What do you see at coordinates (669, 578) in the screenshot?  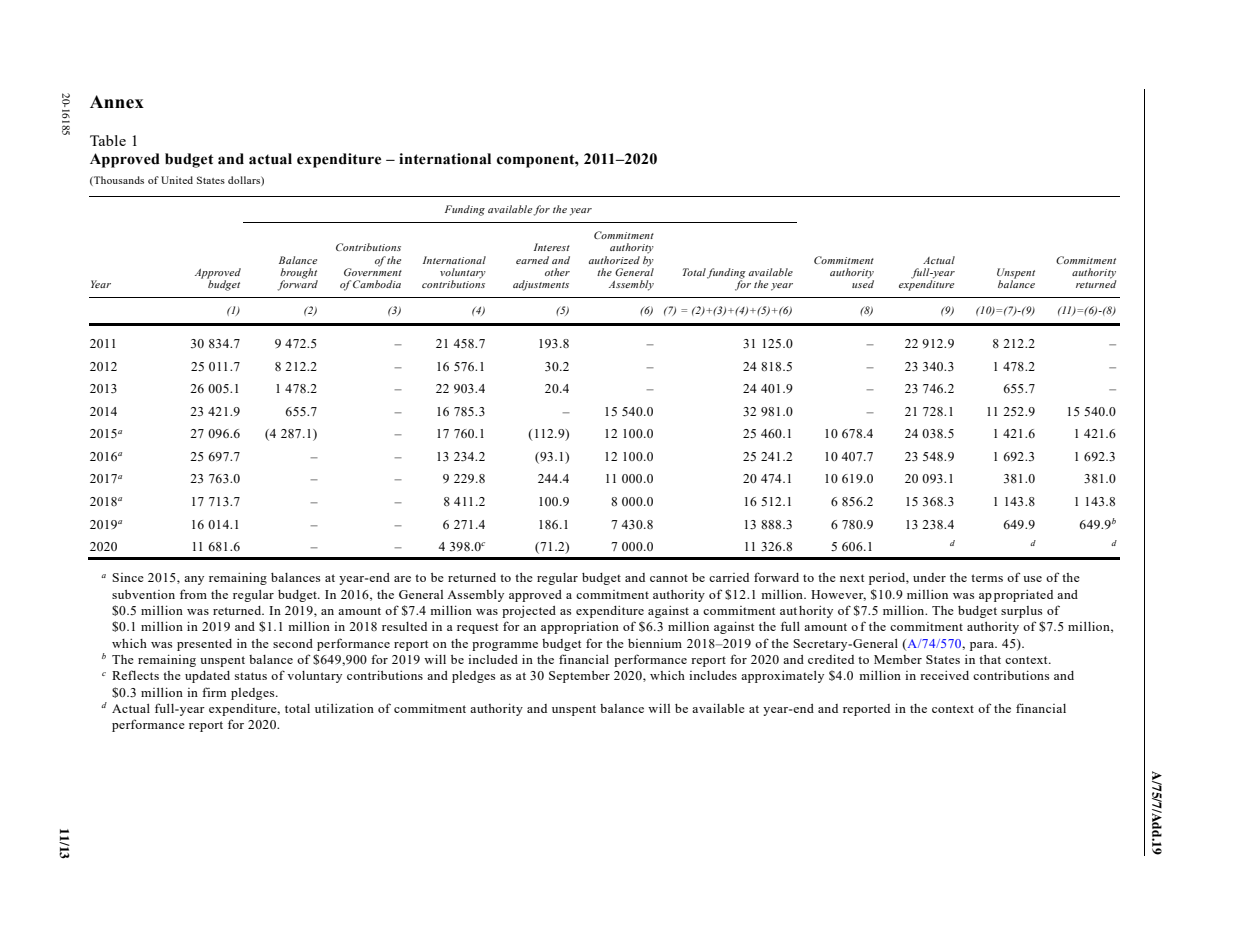 I see `cannot` at bounding box center [669, 578].
